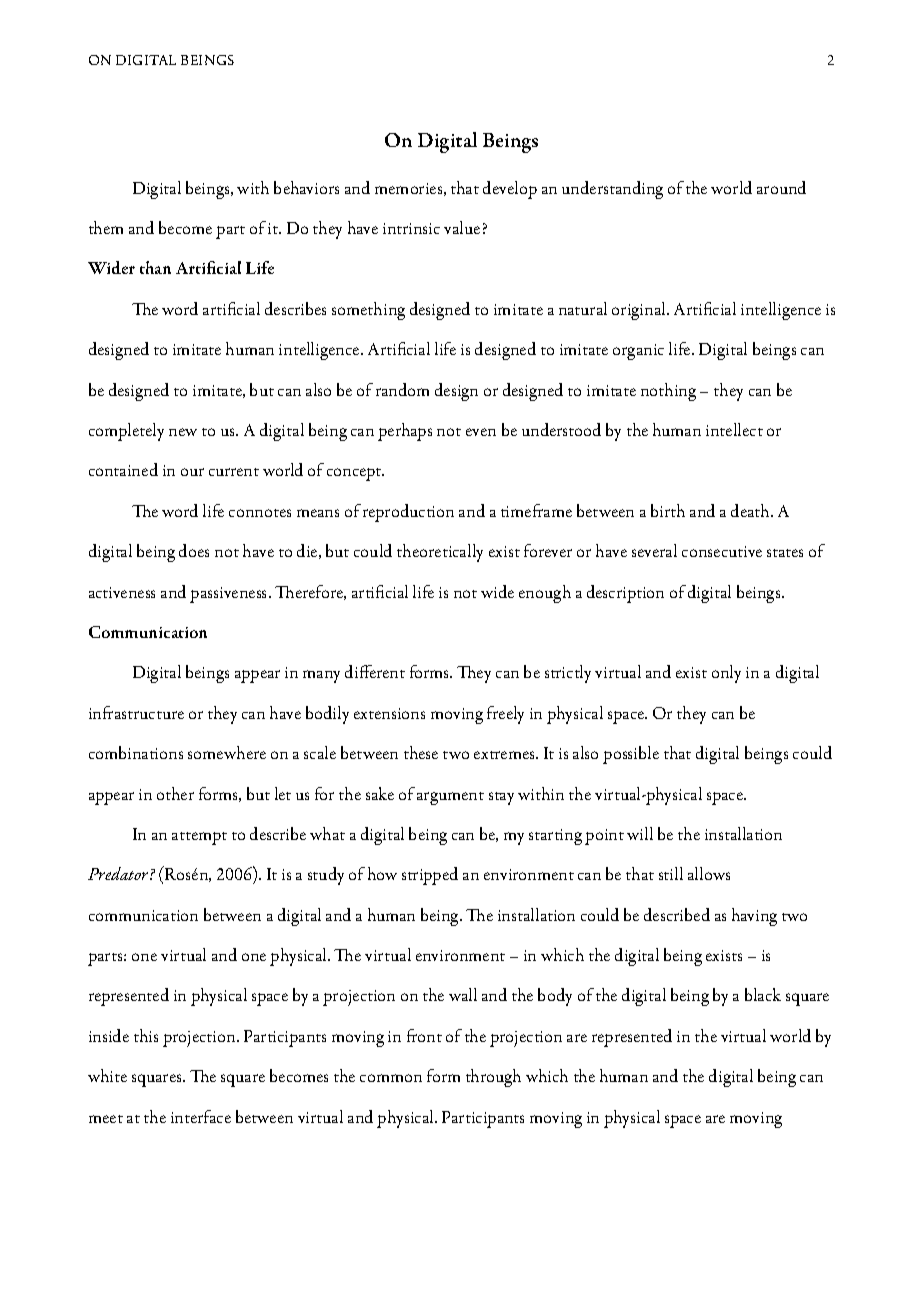 This page has height=1308, width=924. What do you see at coordinates (136, 712) in the page?
I see `infrastructure` at bounding box center [136, 712].
